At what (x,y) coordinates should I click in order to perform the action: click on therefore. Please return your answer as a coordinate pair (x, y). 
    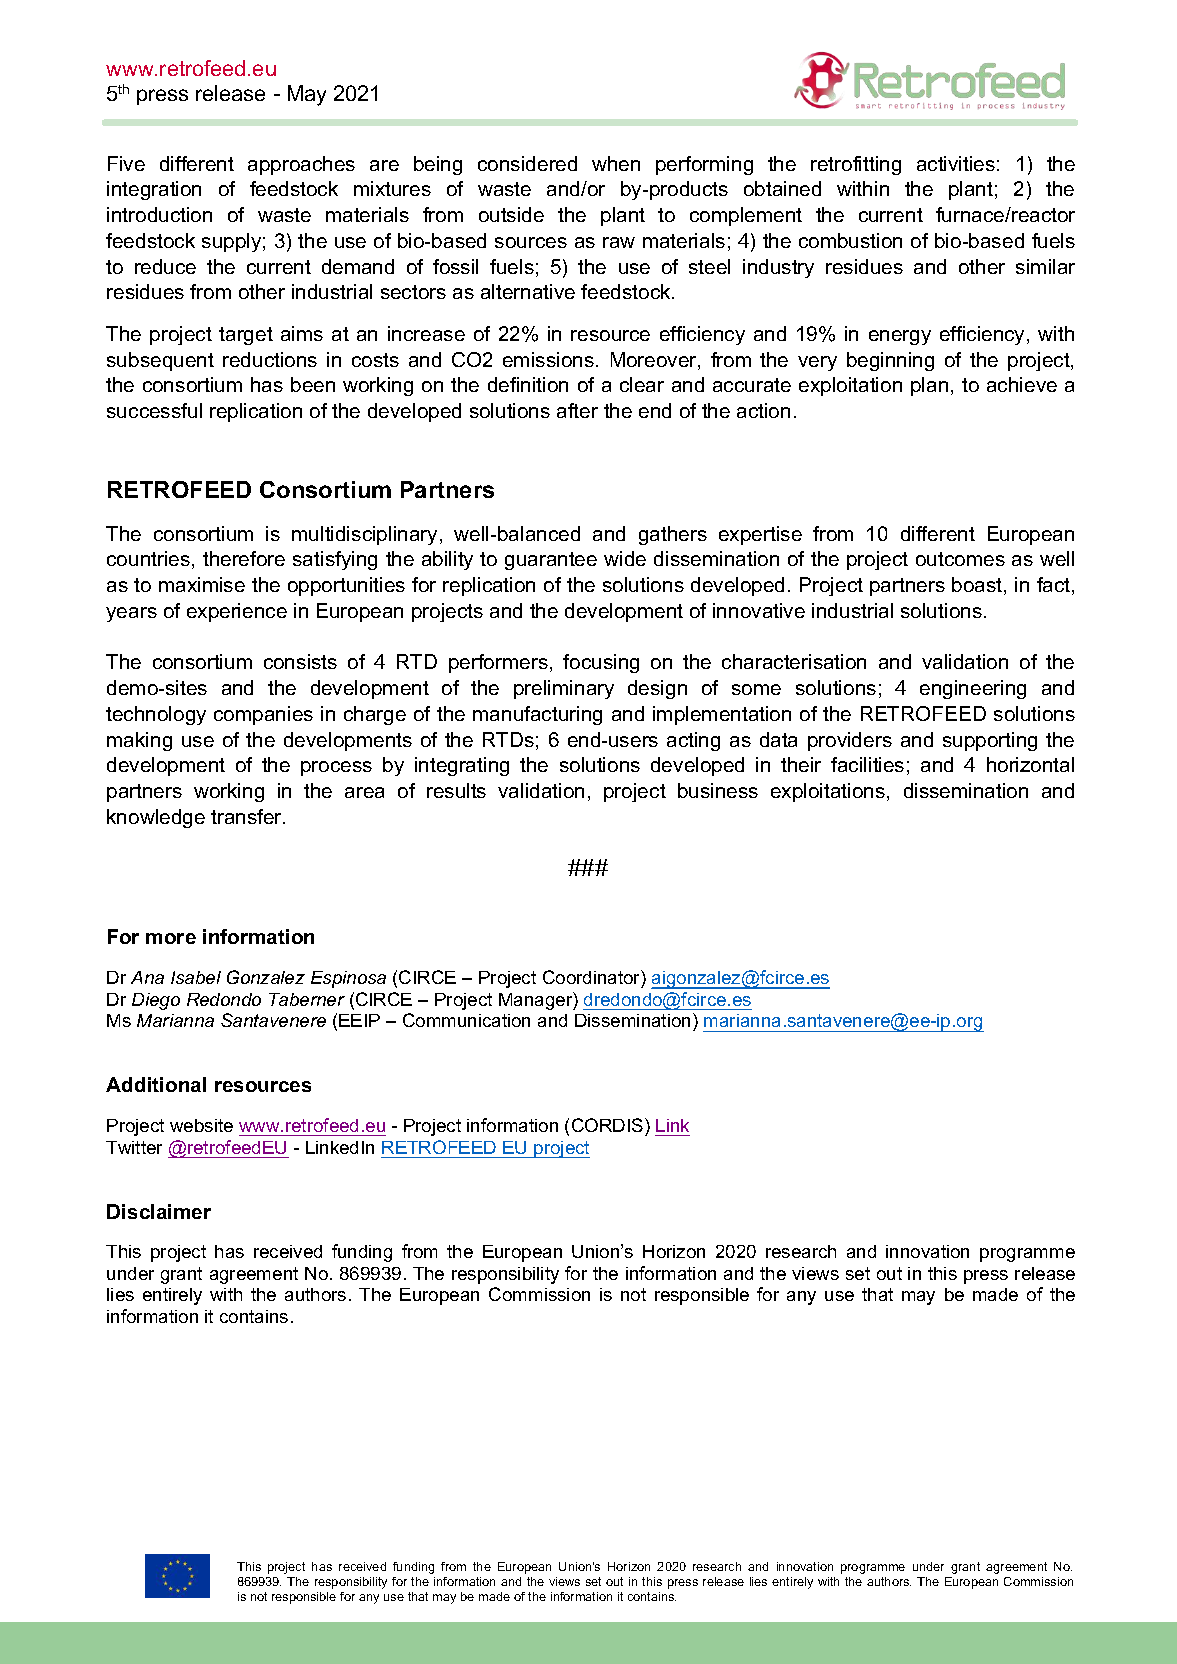
    Looking at the image, I should click on (244, 558).
